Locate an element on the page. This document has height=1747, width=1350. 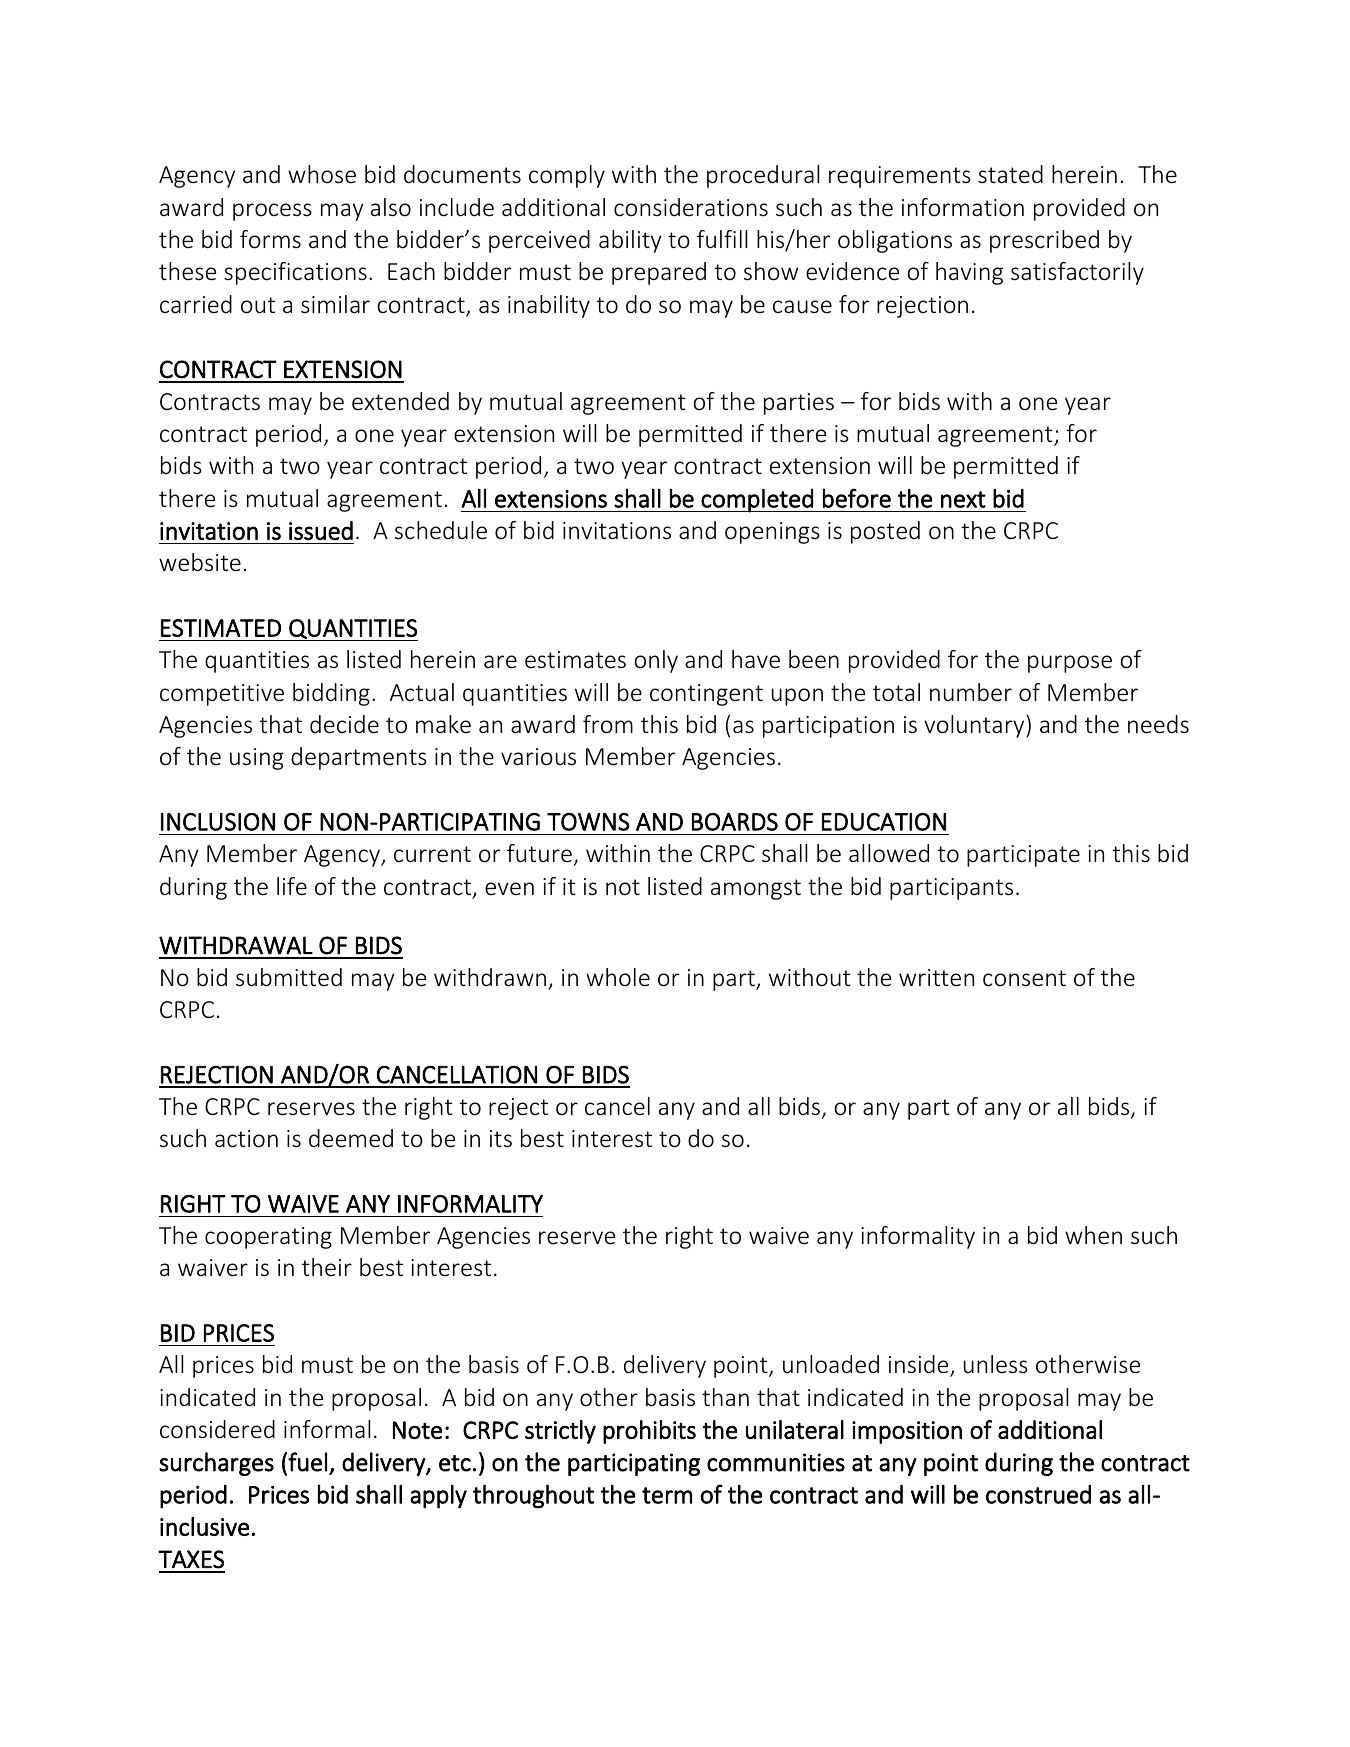
prohibits is located at coordinates (649, 1432).
